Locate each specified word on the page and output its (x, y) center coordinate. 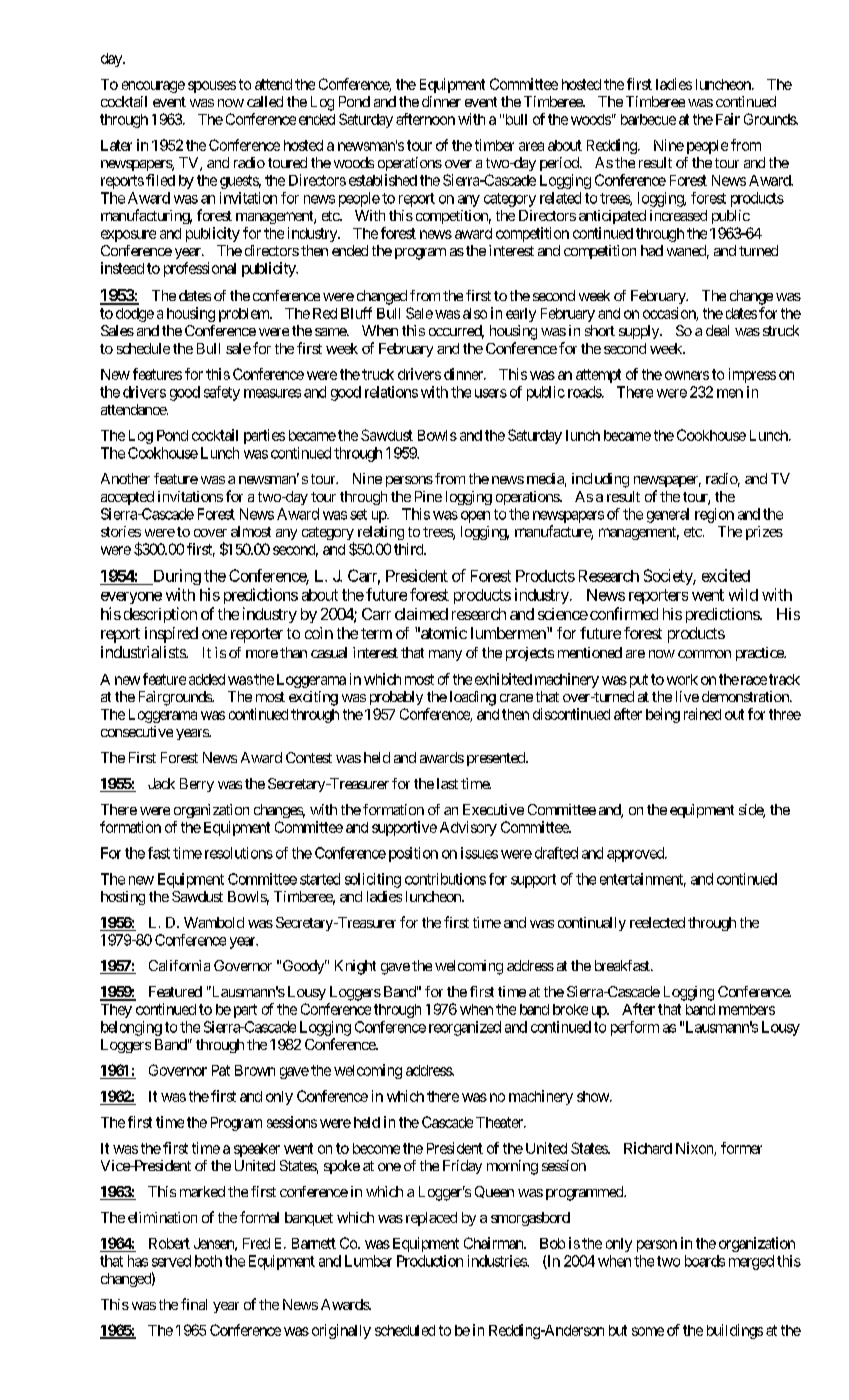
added (207, 679)
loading (473, 698)
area (531, 146)
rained (702, 714)
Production (430, 1261)
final (194, 1304)
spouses (212, 87)
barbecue (648, 119)
